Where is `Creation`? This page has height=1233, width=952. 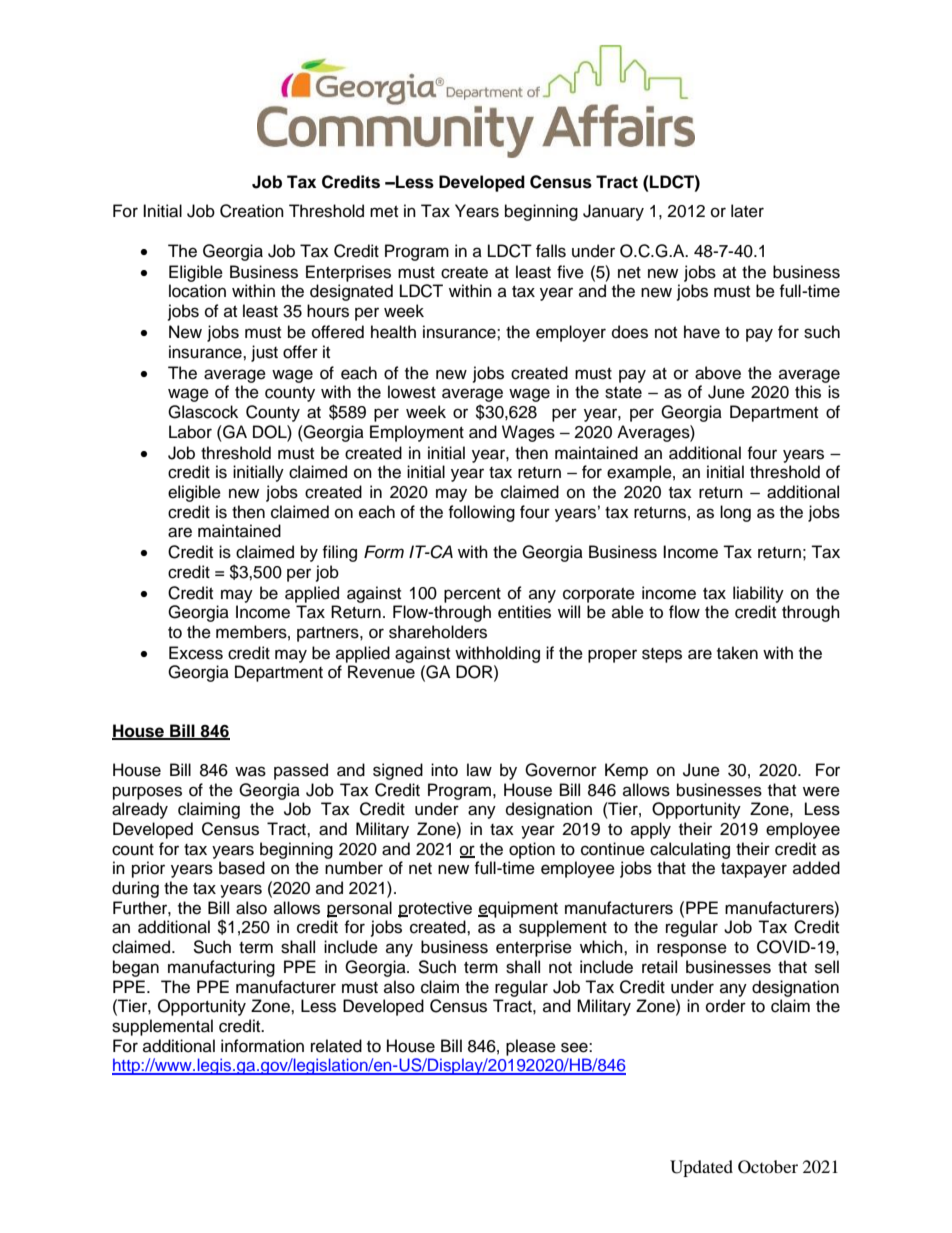
Creation is located at coordinates (252, 211).
